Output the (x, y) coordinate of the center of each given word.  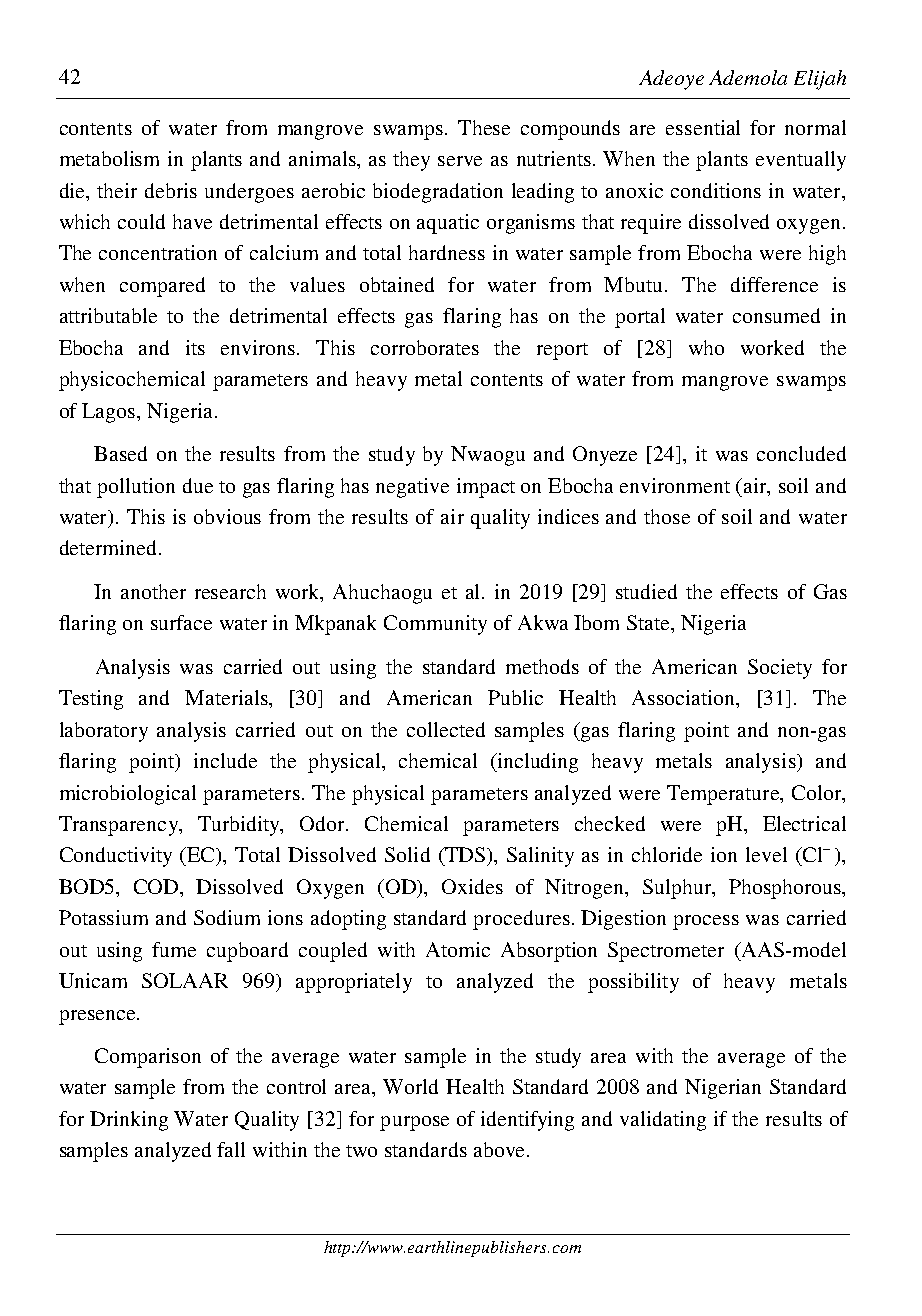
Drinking (129, 1121)
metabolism (109, 158)
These (484, 127)
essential (703, 127)
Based (120, 453)
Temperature (724, 795)
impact (486, 488)
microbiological (128, 795)
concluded (801, 453)
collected (446, 729)
